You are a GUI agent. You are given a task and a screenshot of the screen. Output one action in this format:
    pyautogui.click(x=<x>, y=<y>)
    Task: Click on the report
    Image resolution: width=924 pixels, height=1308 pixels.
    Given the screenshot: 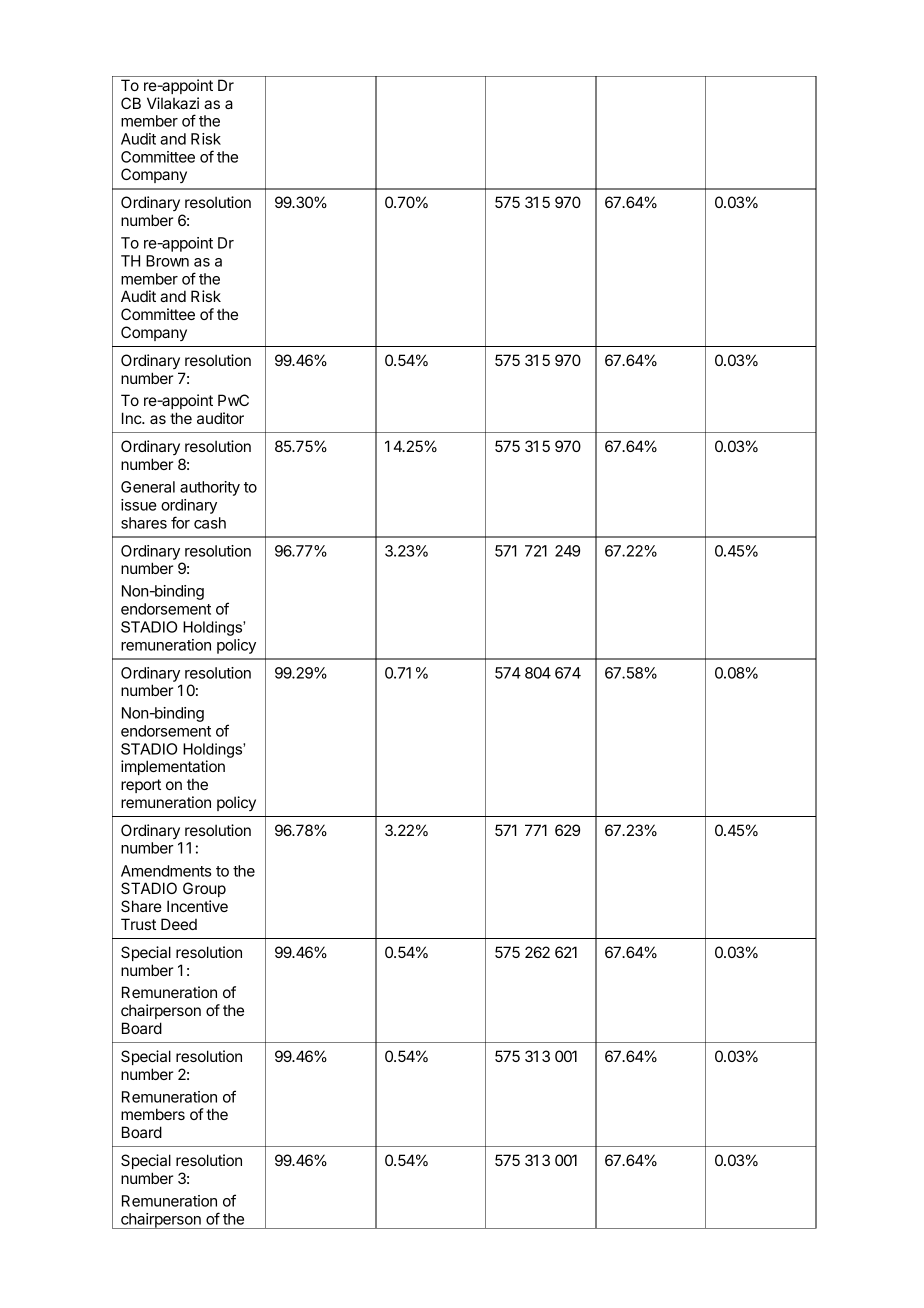 What is the action you would take?
    pyautogui.click(x=141, y=786)
